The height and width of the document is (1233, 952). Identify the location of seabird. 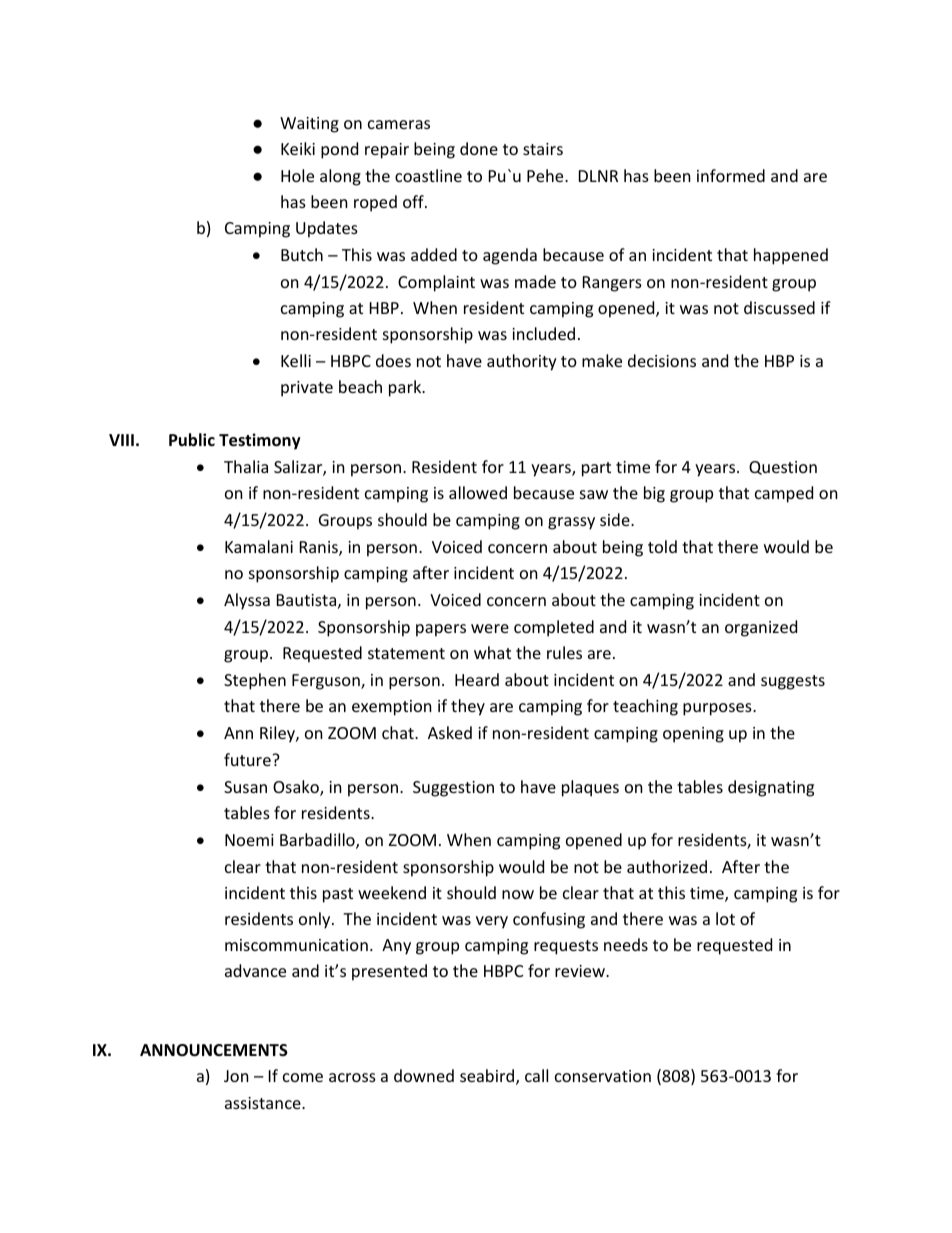
(488, 1077).
